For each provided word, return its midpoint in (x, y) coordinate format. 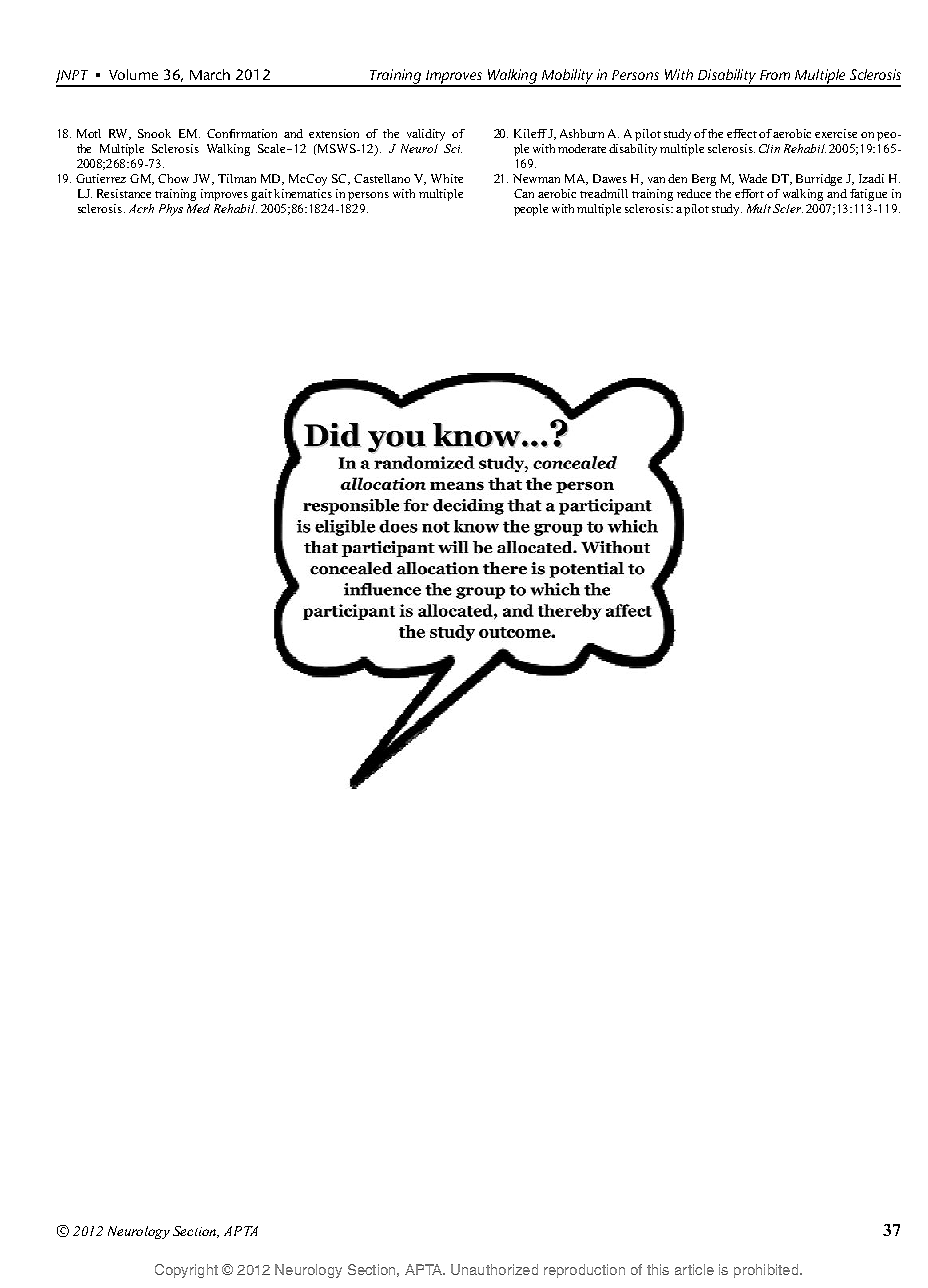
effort (749, 193)
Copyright (186, 1271)
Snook (154, 133)
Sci (453, 148)
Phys (171, 210)
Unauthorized (494, 1269)
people (531, 210)
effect (743, 133)
